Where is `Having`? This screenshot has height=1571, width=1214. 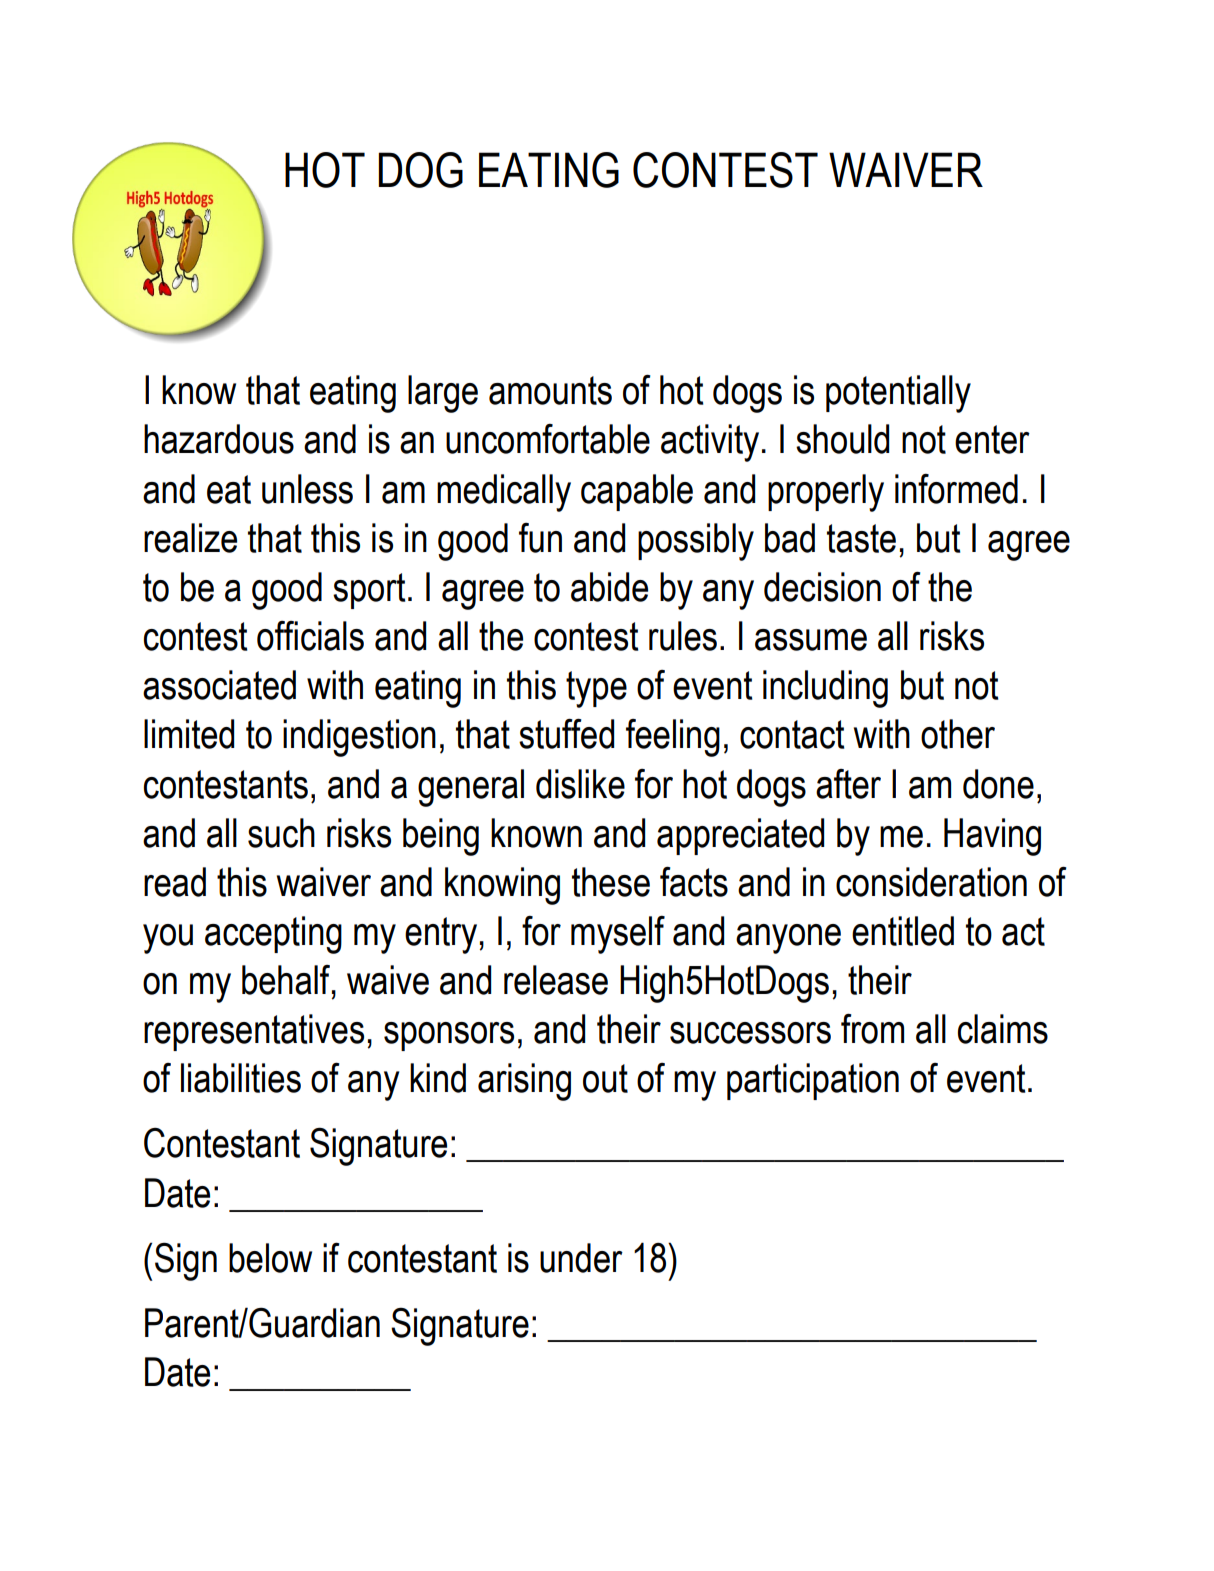
Having is located at coordinates (992, 837).
